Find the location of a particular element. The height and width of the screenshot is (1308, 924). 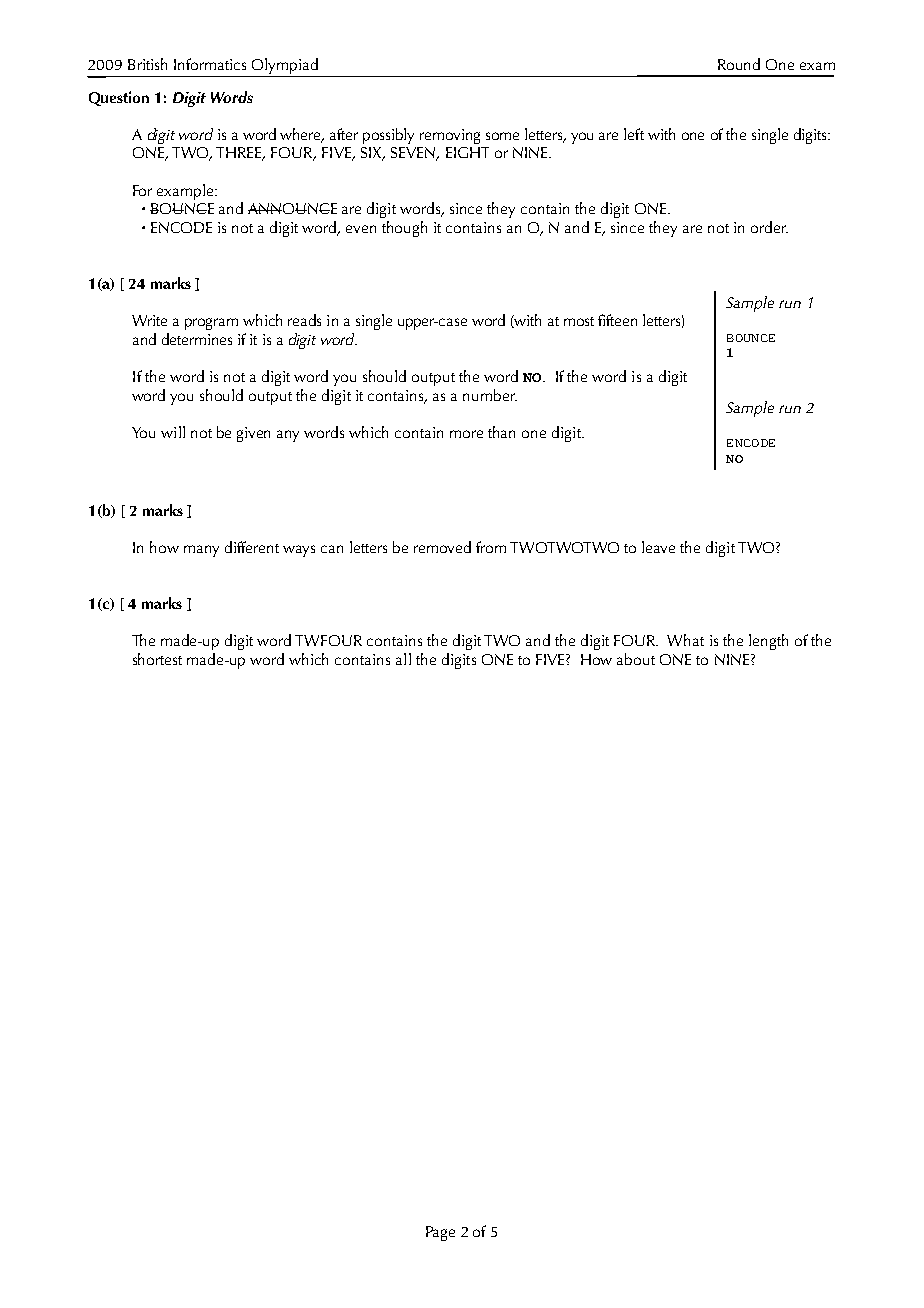

leave is located at coordinates (658, 547).
